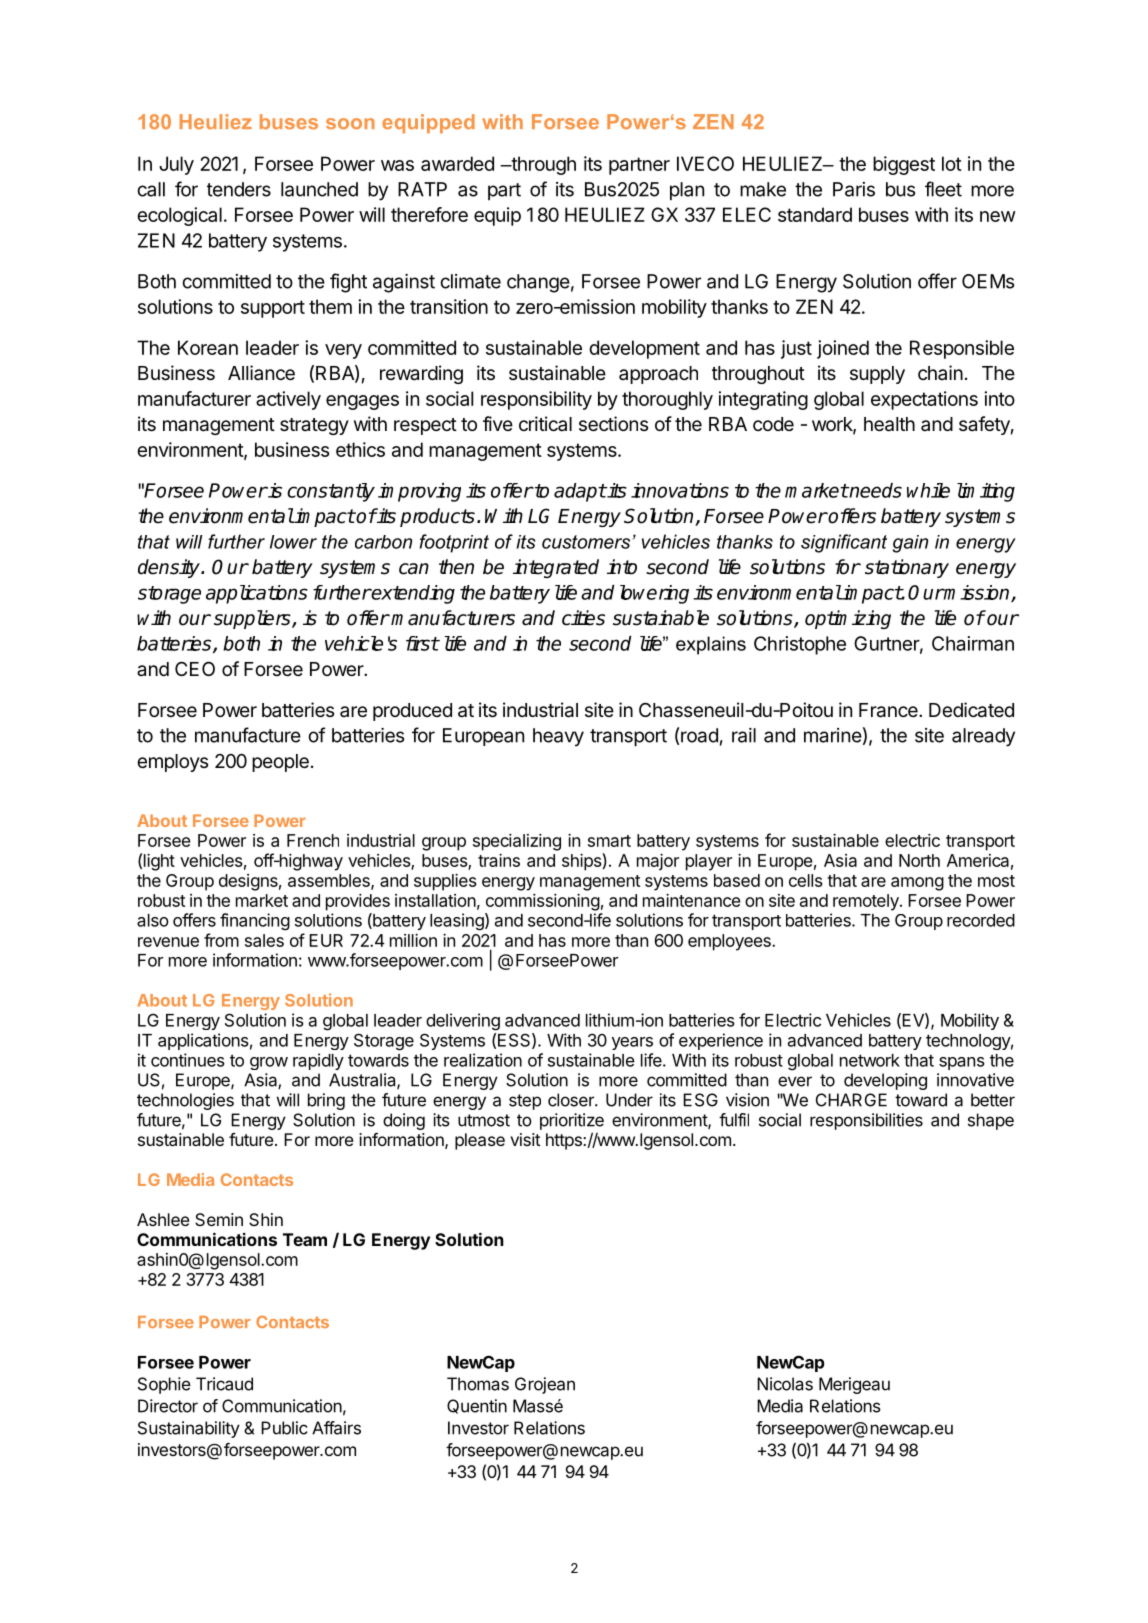 The image size is (1148, 1623). Describe the element at coordinates (239, 189) in the screenshot. I see `tenders` at that location.
